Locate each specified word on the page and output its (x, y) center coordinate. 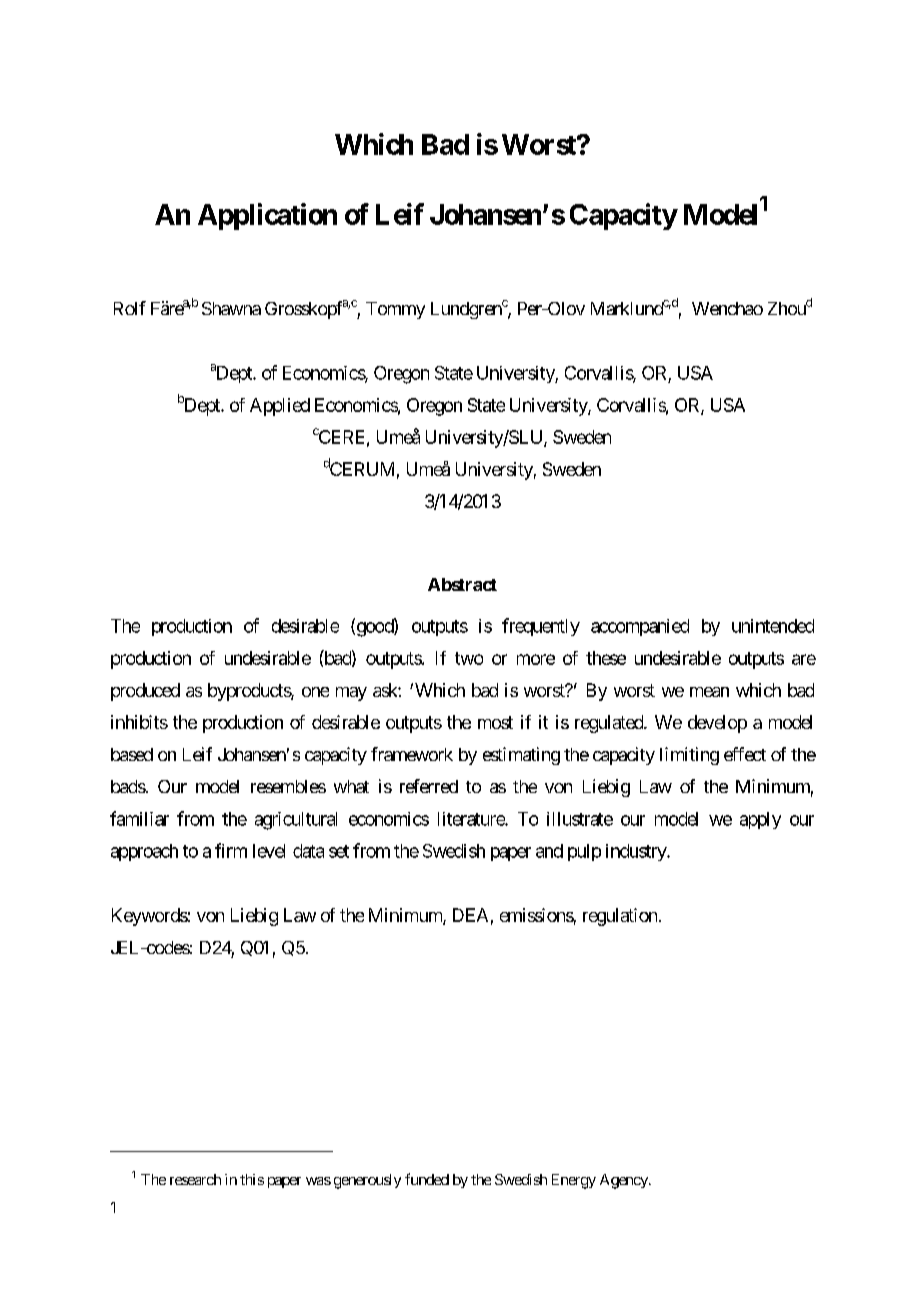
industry (637, 852)
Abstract (462, 584)
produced (145, 692)
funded (427, 1179)
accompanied (640, 627)
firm (231, 850)
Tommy (395, 310)
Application (267, 216)
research (195, 1179)
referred (429, 786)
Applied (280, 407)
